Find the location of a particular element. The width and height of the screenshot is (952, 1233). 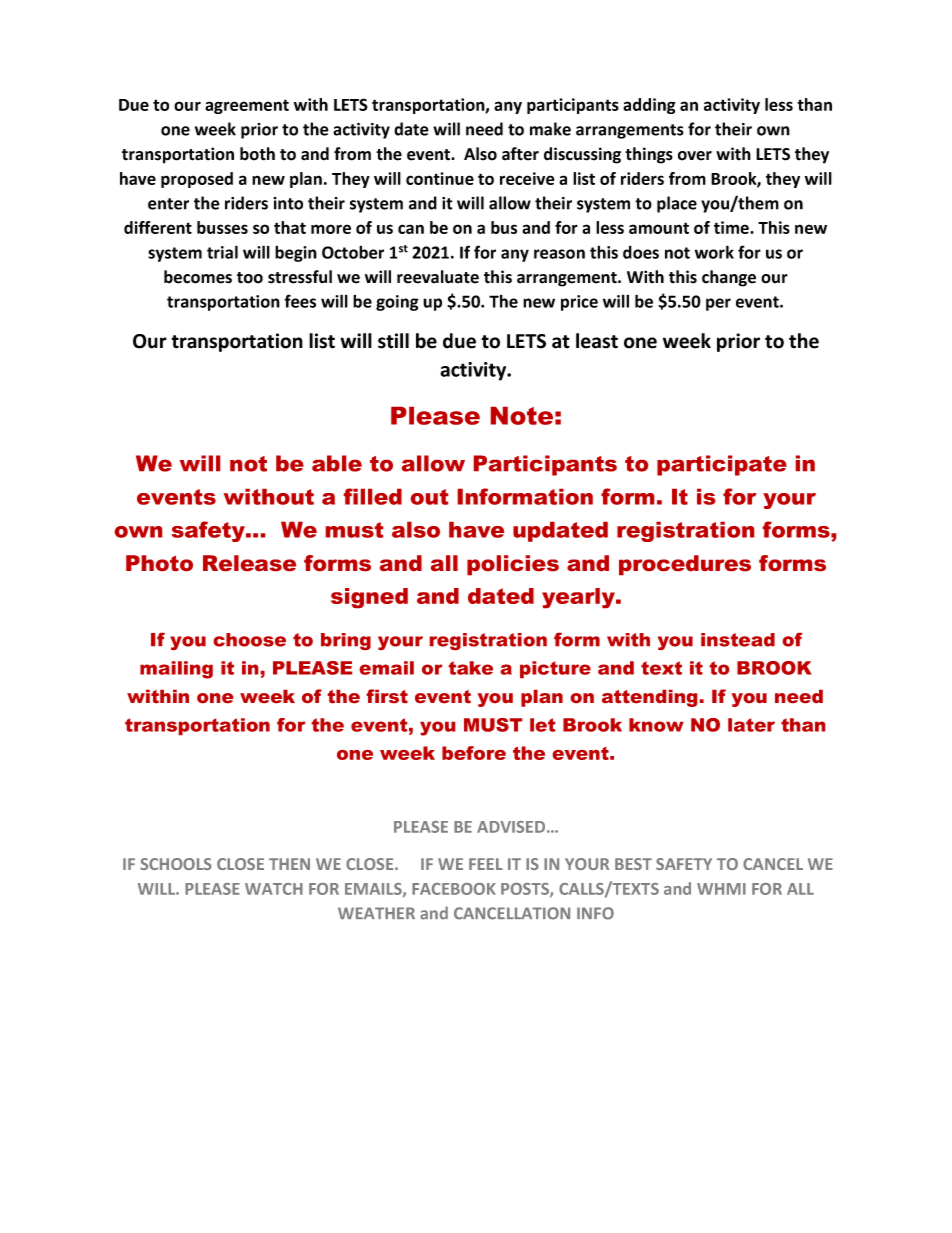

agreement is located at coordinates (247, 106).
